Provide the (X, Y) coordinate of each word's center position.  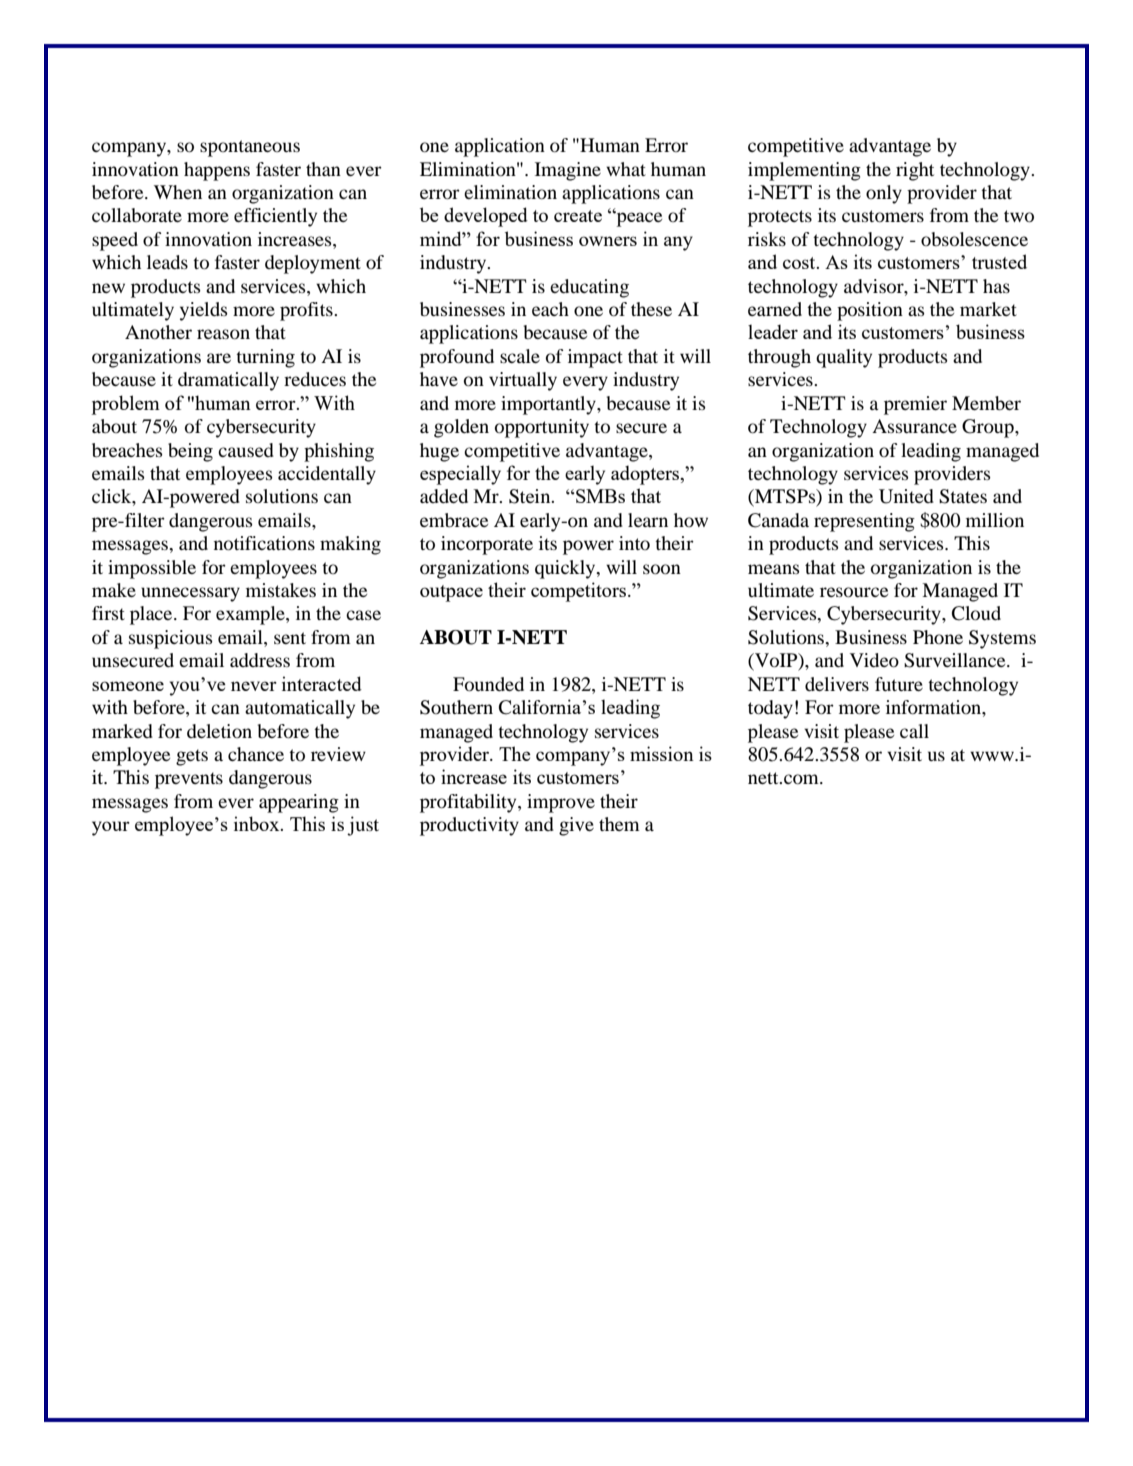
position (870, 311)
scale (520, 356)
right (915, 171)
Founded (488, 684)
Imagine (568, 171)
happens (217, 171)
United (906, 496)
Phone (938, 637)
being (190, 452)
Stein (531, 496)
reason (223, 334)
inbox (258, 823)
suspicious (171, 639)
